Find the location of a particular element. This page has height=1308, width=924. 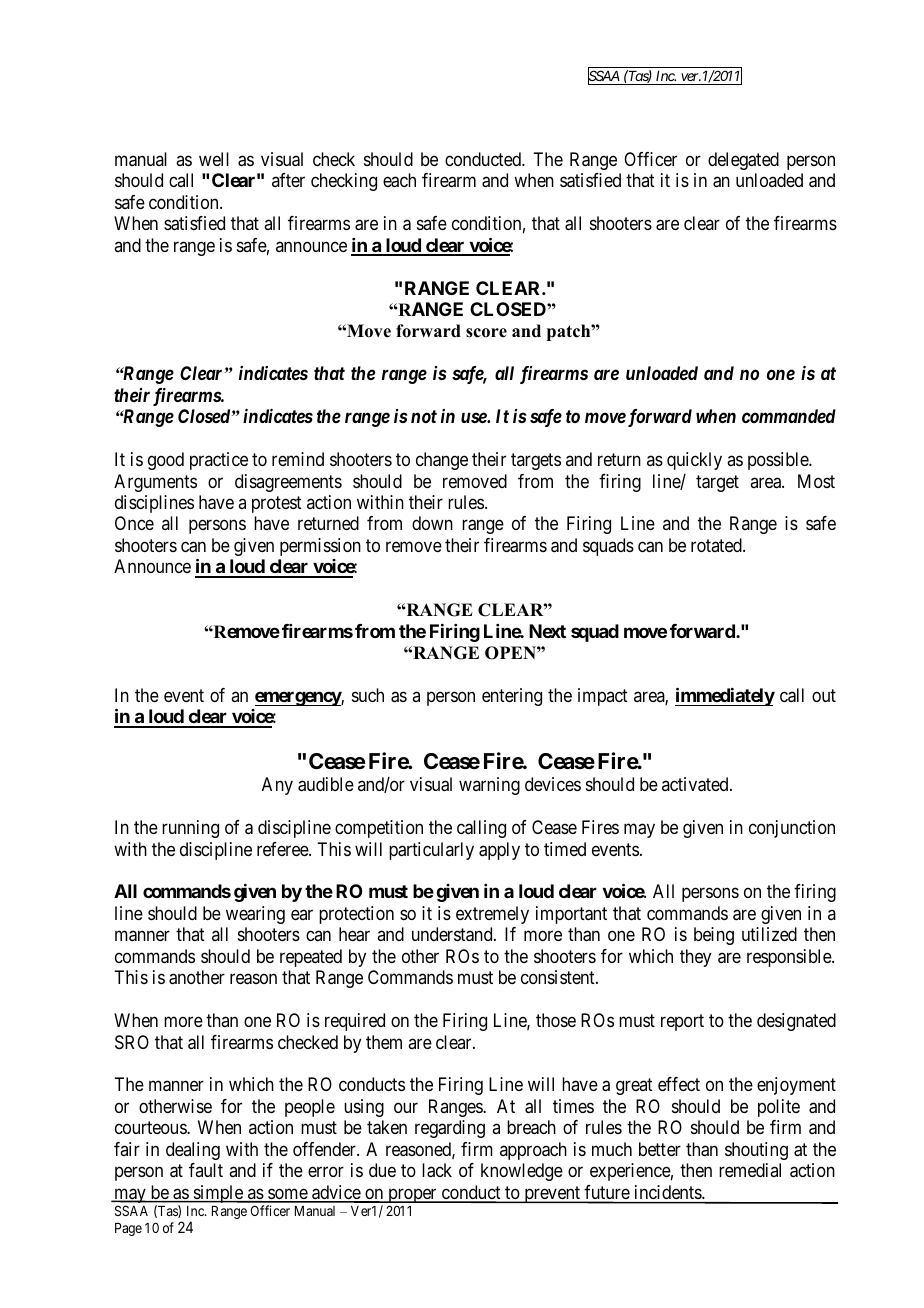

lack is located at coordinates (437, 1170).
